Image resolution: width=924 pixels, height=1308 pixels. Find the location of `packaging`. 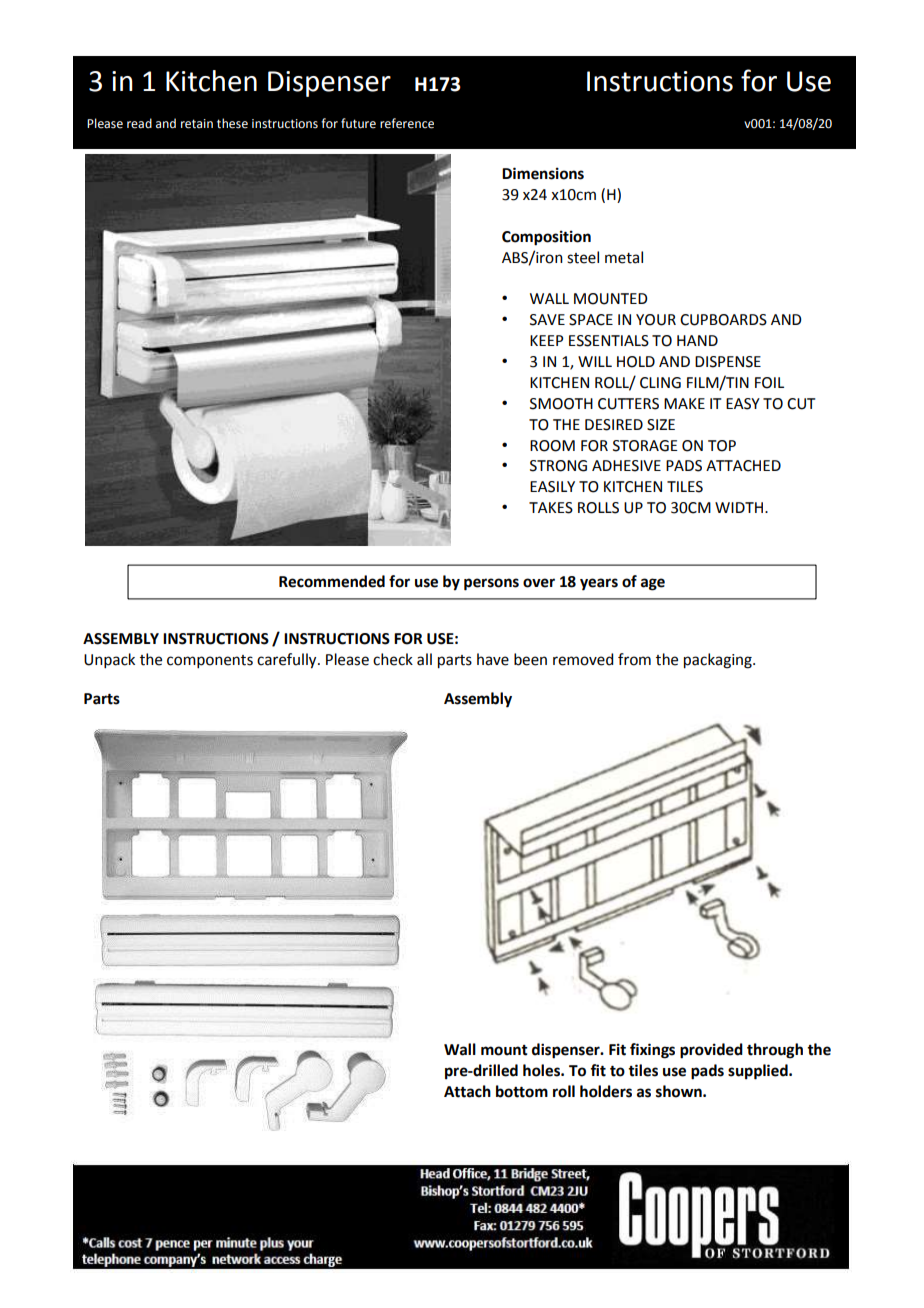

packaging is located at coordinates (719, 661).
